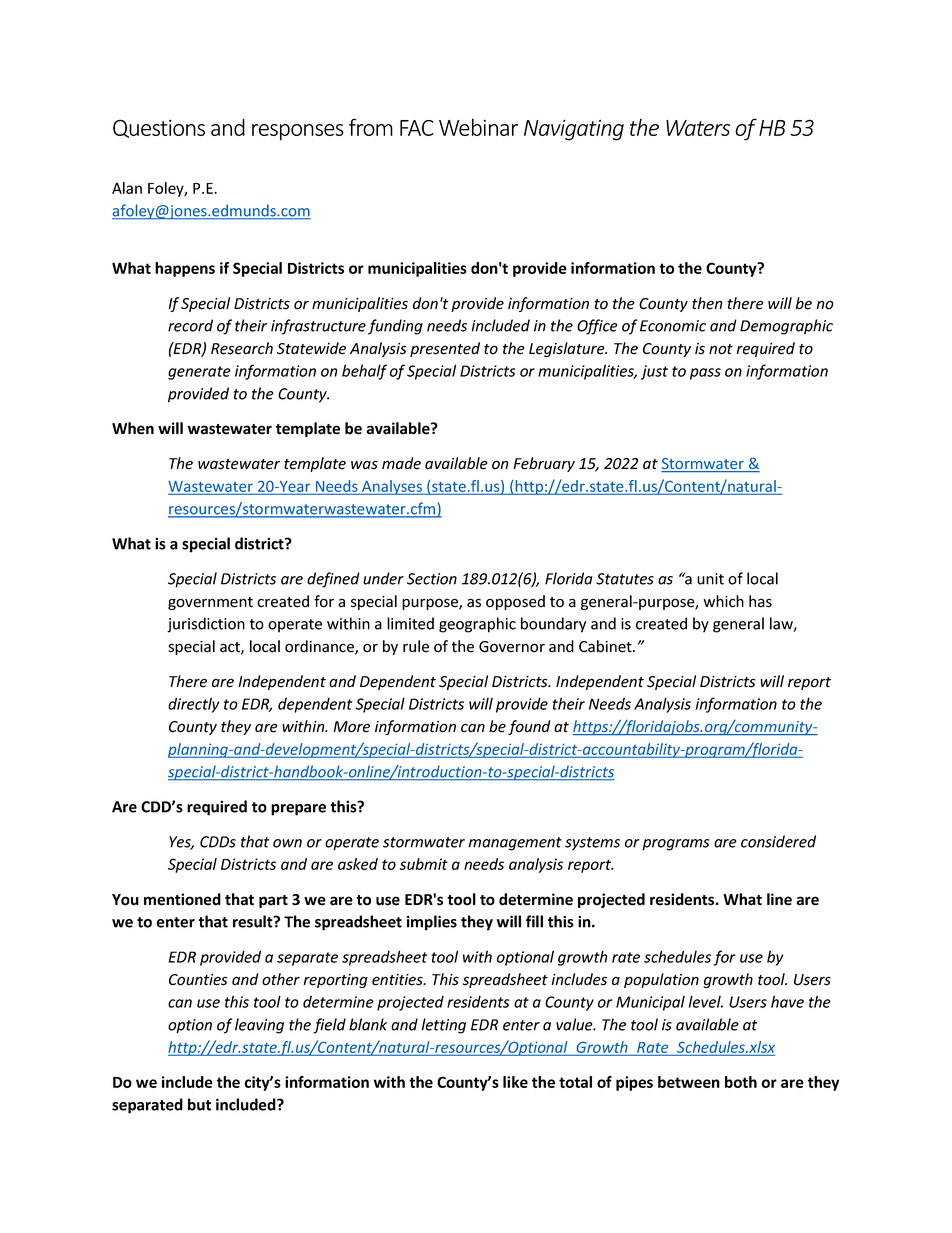 This screenshot has width=952, height=1233. Describe the element at coordinates (193, 705) in the screenshot. I see `directly` at that location.
